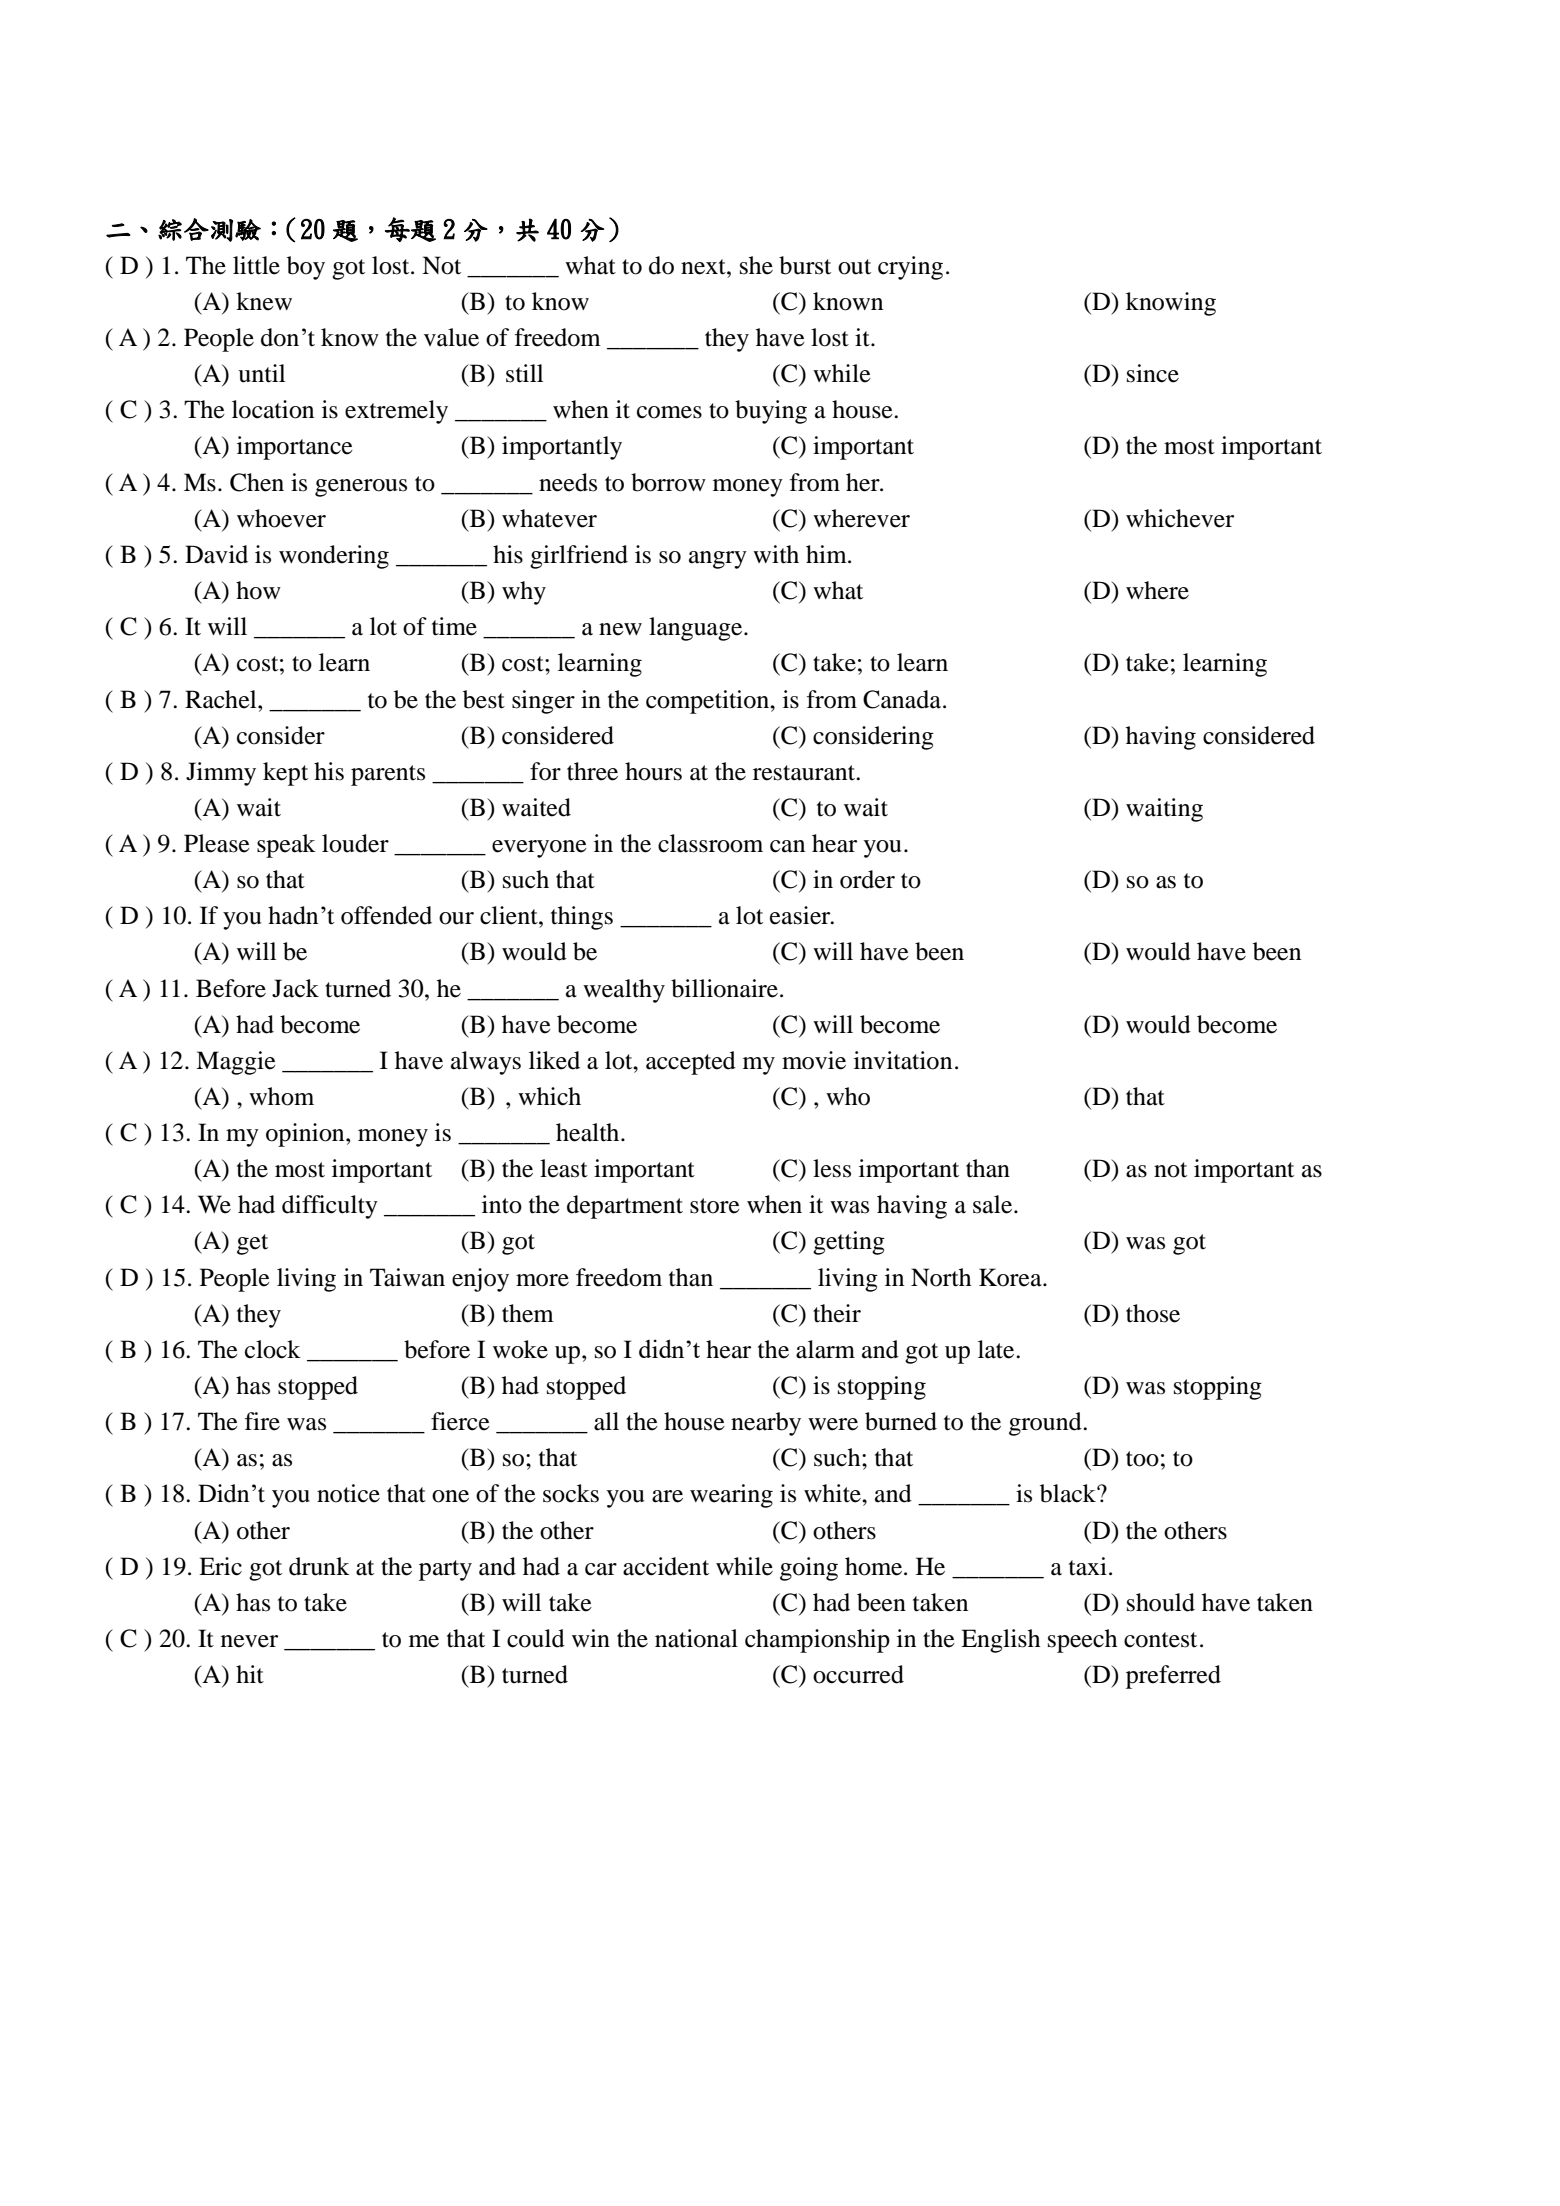 Image resolution: width=1560 pixels, height=2206 pixels. Describe the element at coordinates (1153, 373) in the screenshot. I see `since` at that location.
